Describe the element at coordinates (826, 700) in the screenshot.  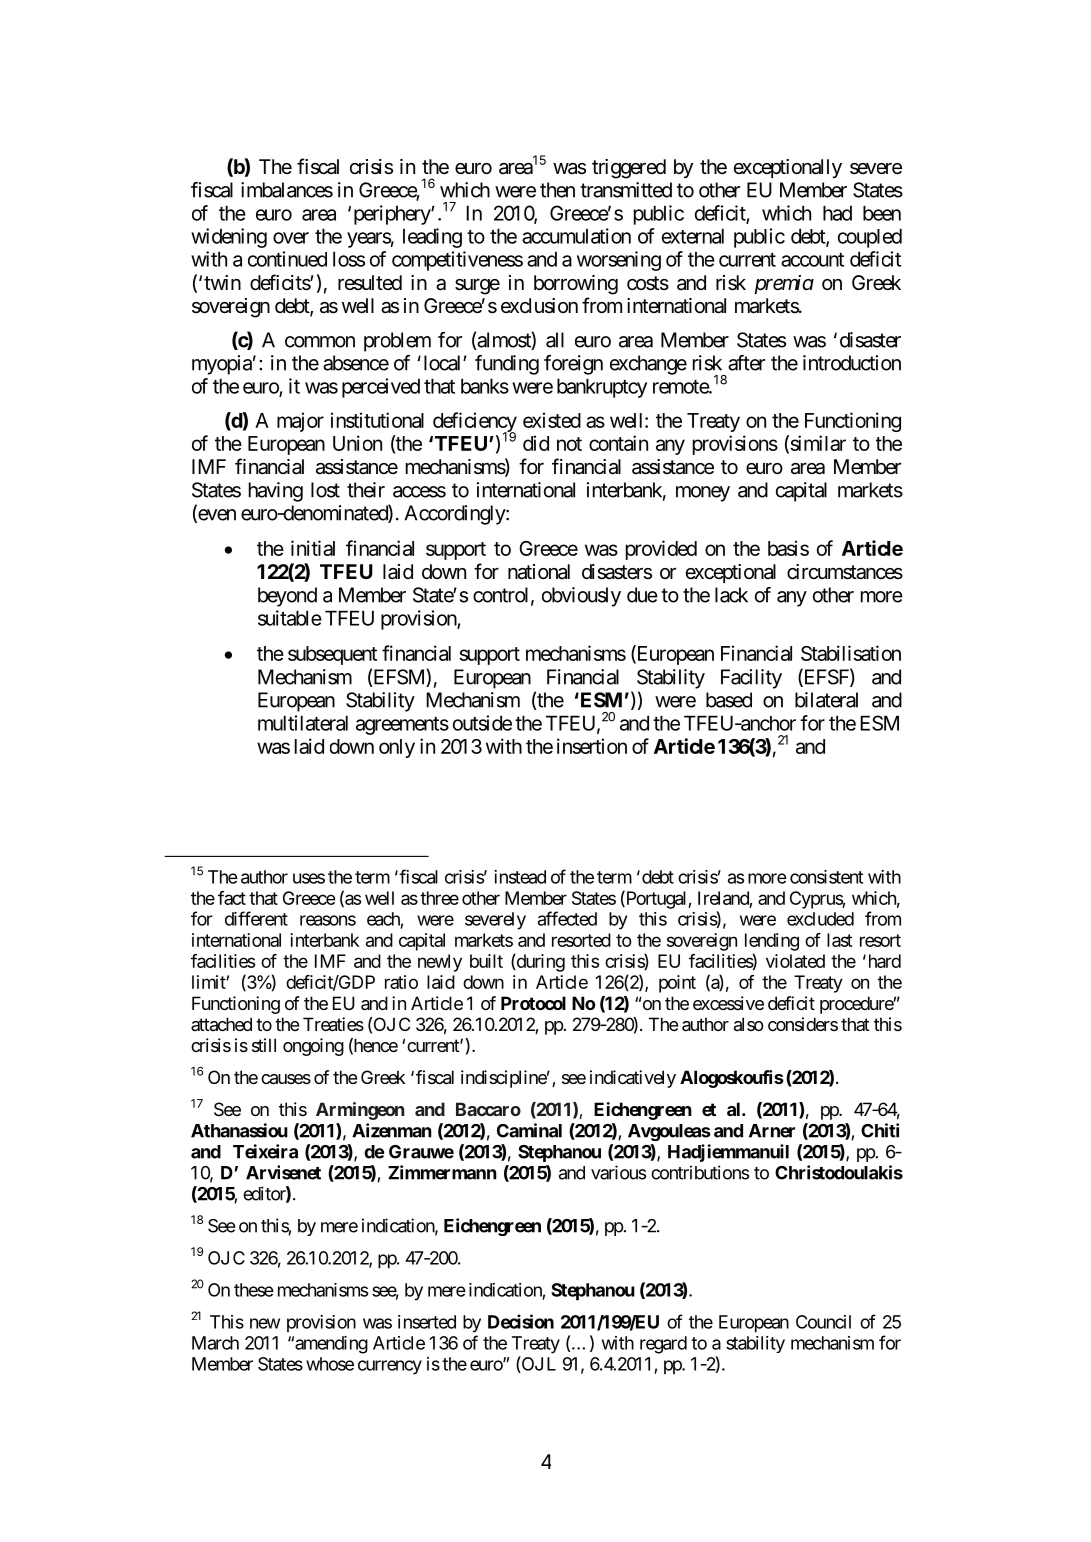
I see `bilateral` at that location.
